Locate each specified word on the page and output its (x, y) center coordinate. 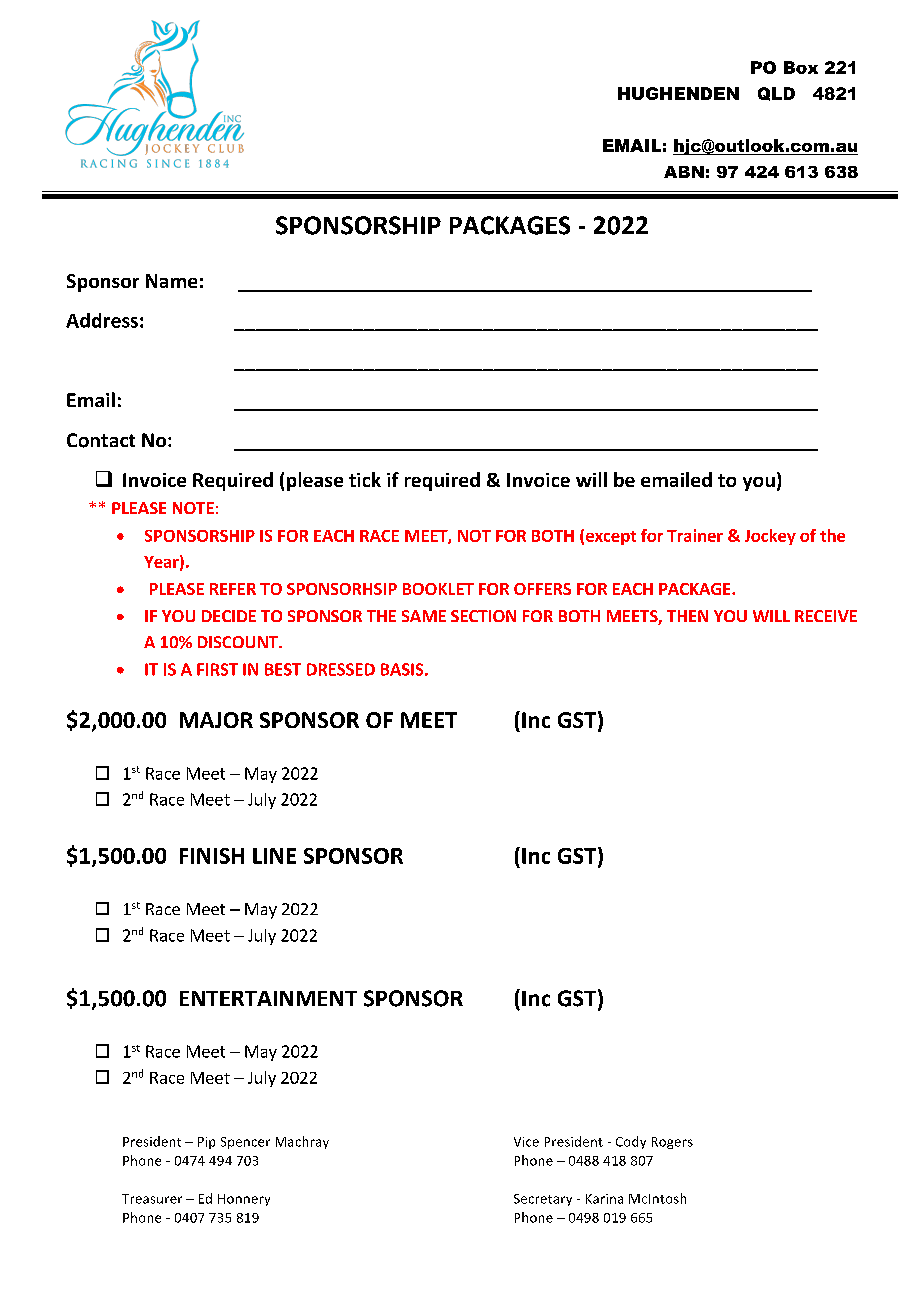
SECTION (483, 616)
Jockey (770, 537)
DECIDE (229, 616)
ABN (684, 172)
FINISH (212, 856)
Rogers (672, 1143)
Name (171, 281)
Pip (206, 1143)
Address (102, 320)
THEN (687, 616)
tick (365, 479)
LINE (274, 856)
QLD (776, 94)
